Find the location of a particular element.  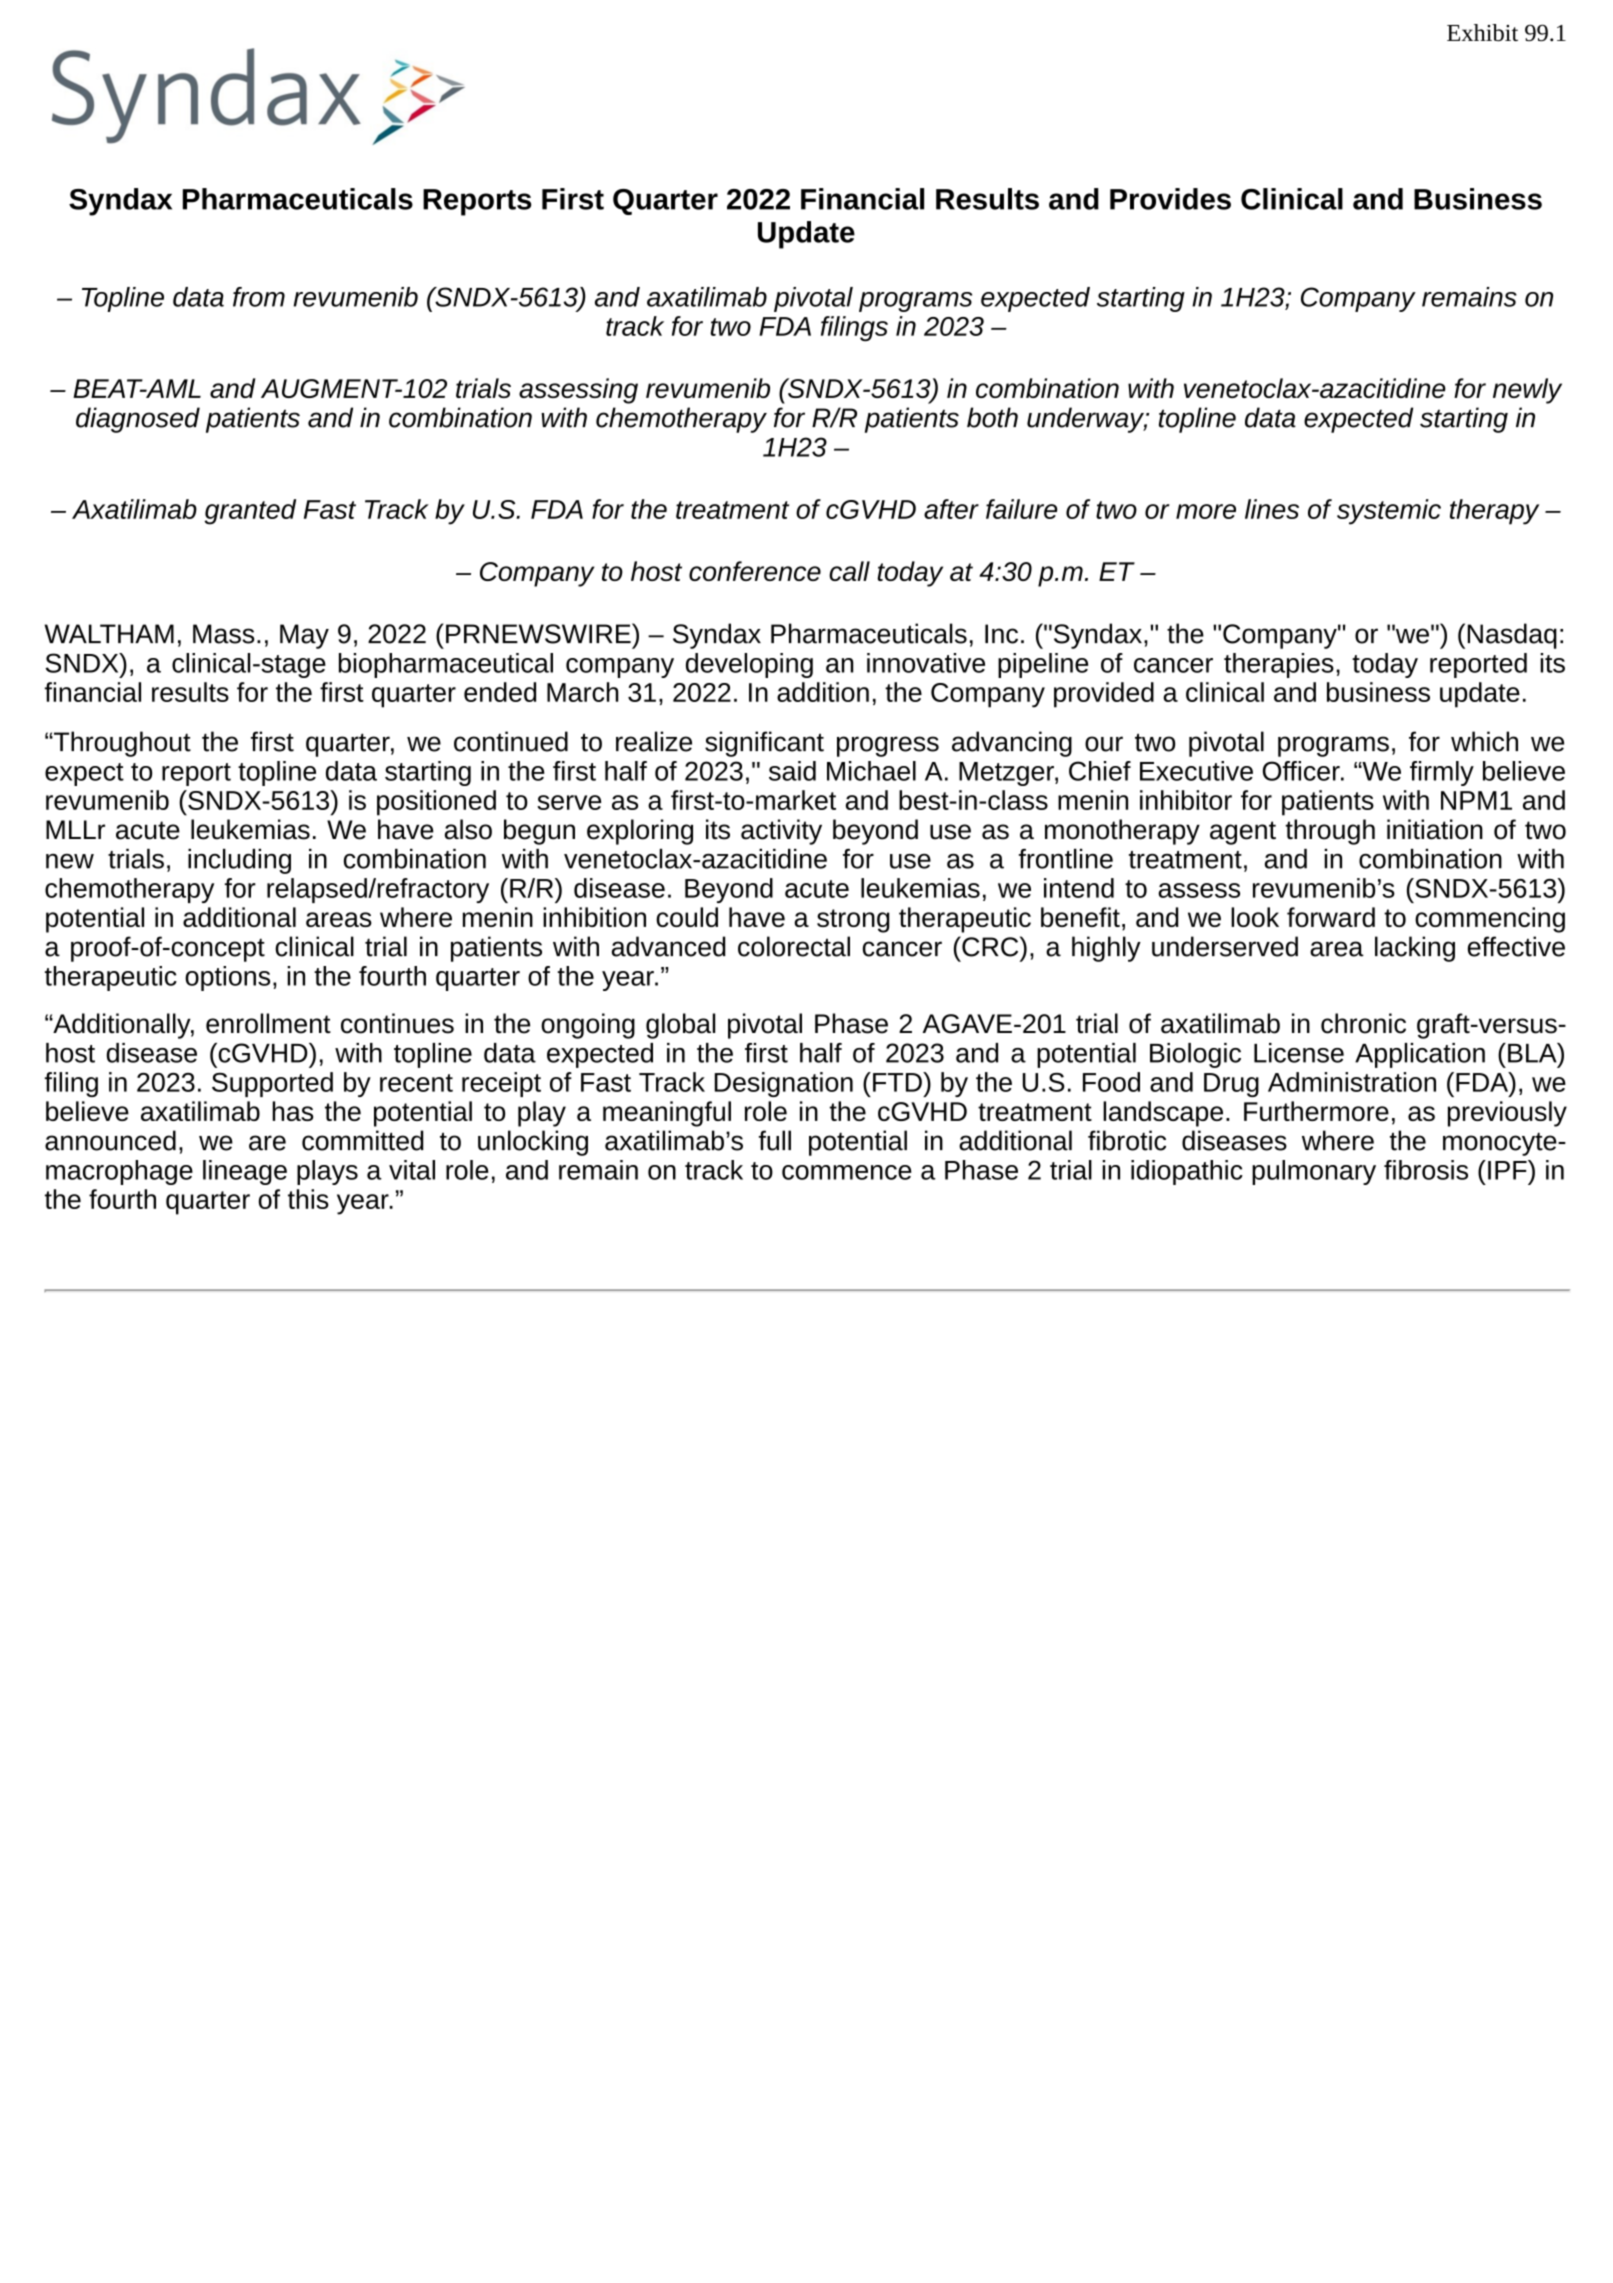

this is located at coordinates (308, 1199).
